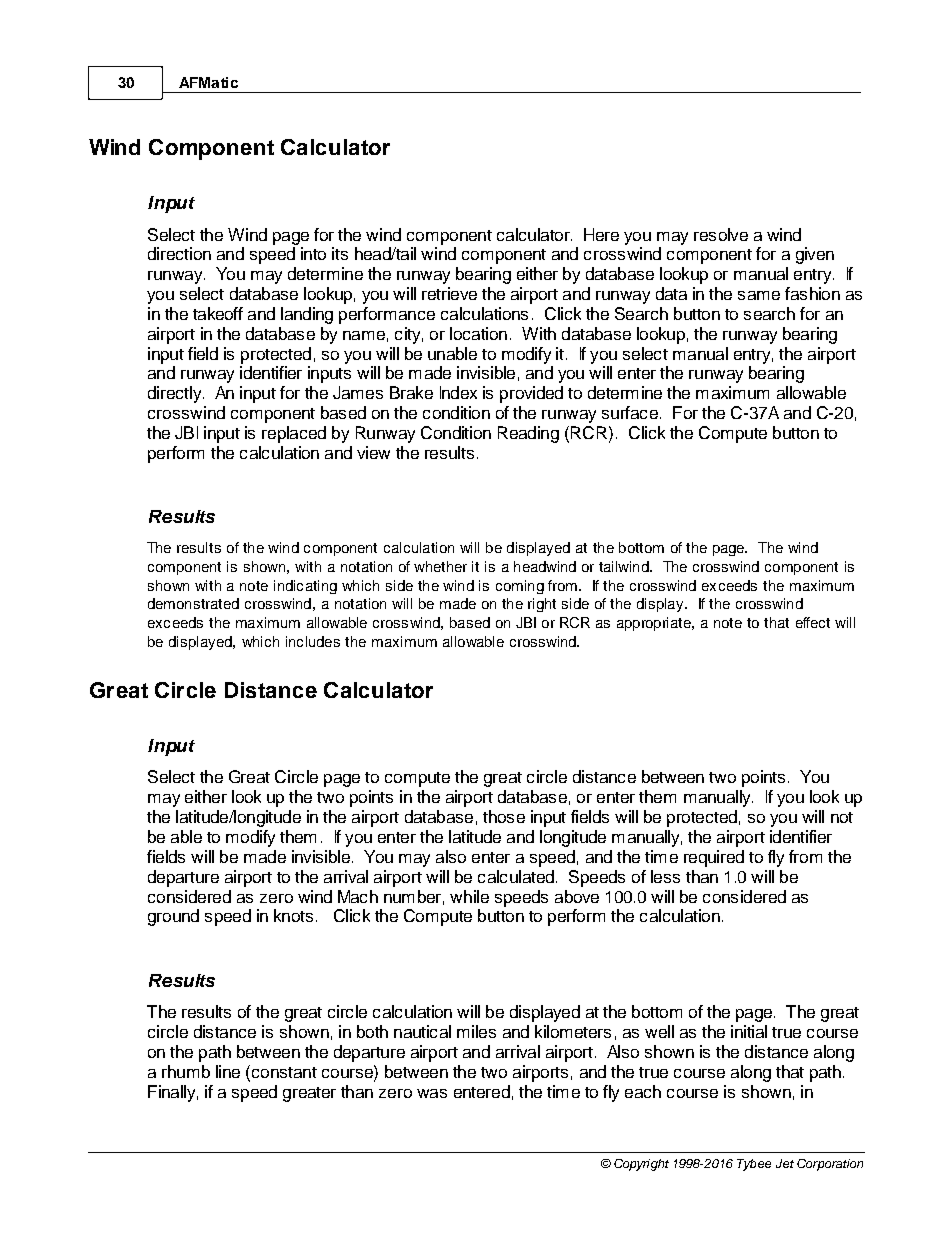 This screenshot has height=1233, width=952. What do you see at coordinates (228, 1071) in the screenshot?
I see `line` at bounding box center [228, 1071].
